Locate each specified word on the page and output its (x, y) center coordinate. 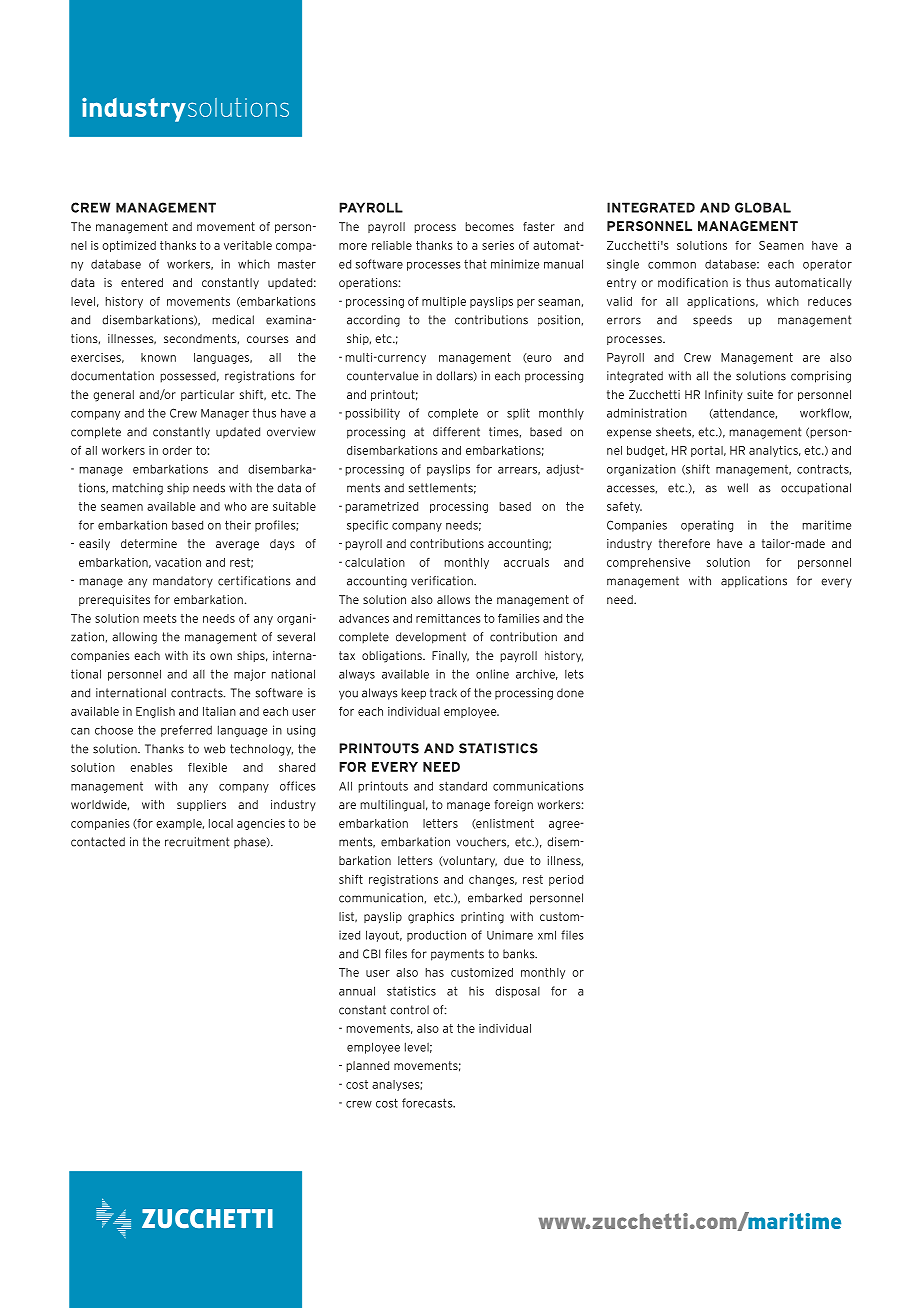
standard (463, 786)
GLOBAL (763, 207)
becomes (489, 226)
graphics (431, 918)
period (566, 880)
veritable (248, 245)
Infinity (724, 395)
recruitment (197, 842)
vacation (178, 562)
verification (443, 581)
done (570, 693)
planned (367, 1066)
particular (207, 395)
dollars (455, 376)
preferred (186, 731)
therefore (684, 543)
